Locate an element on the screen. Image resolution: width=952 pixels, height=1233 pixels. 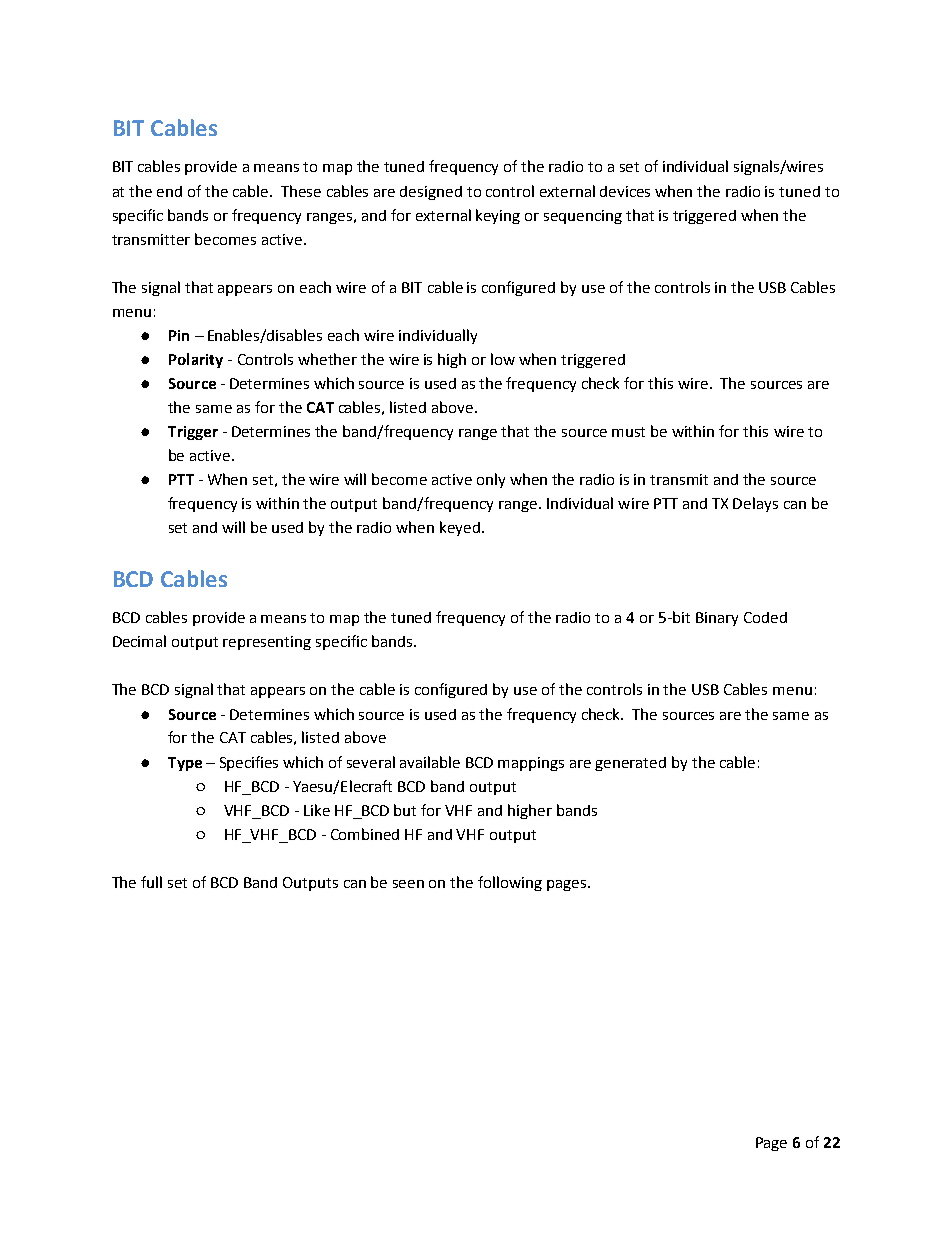
Type is located at coordinates (185, 764).
